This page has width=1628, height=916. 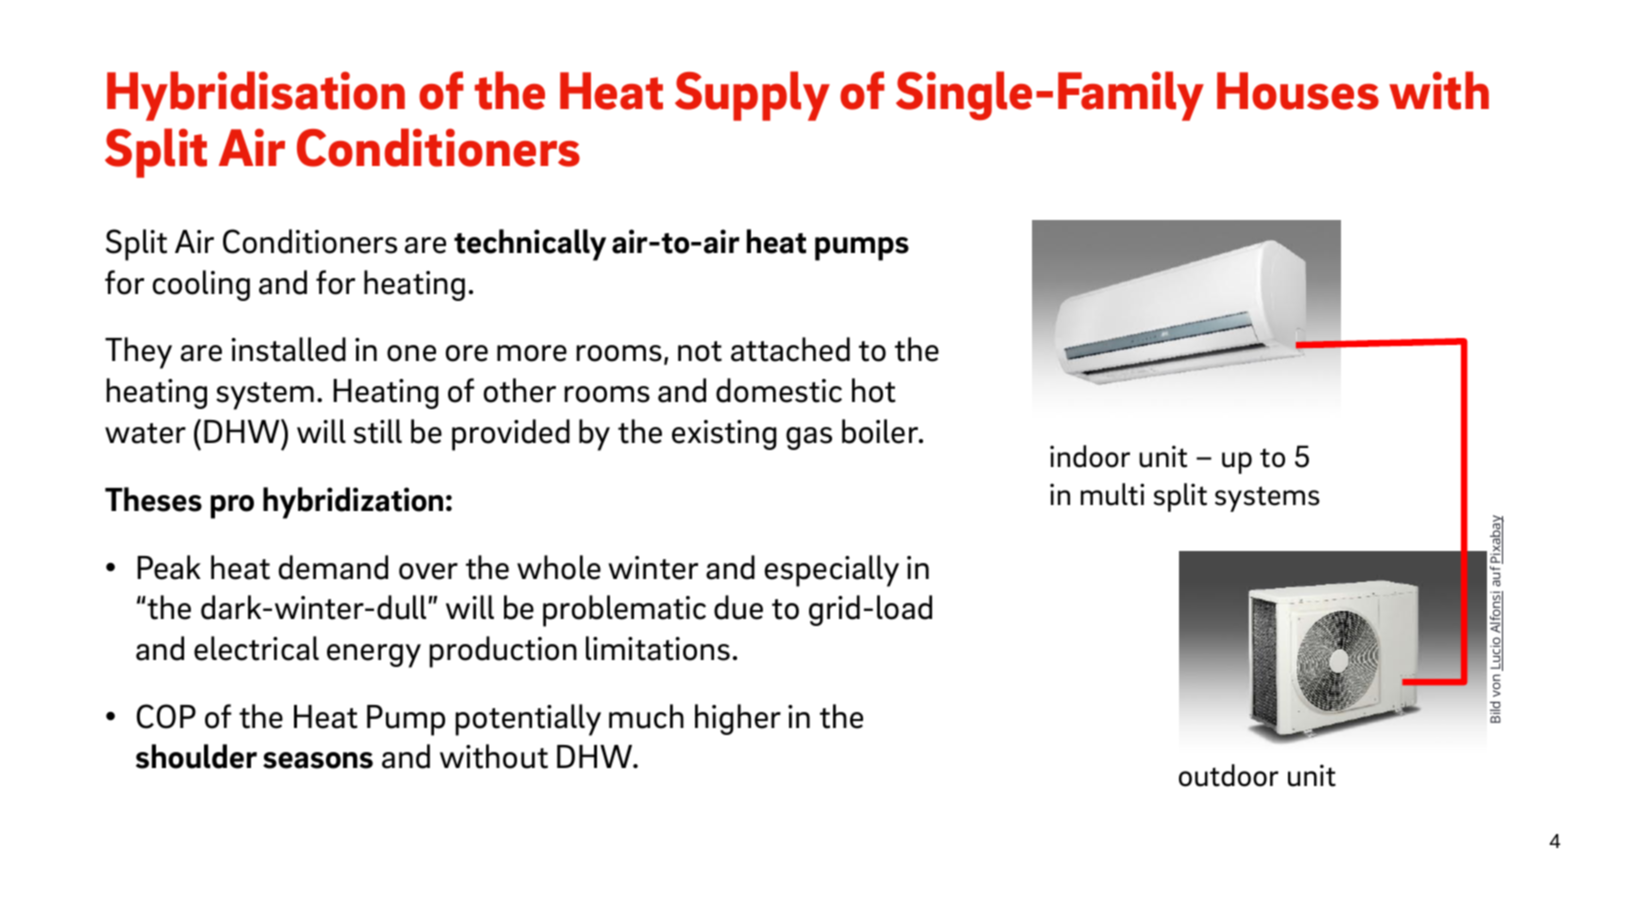 I want to click on seasons, so click(x=318, y=760).
